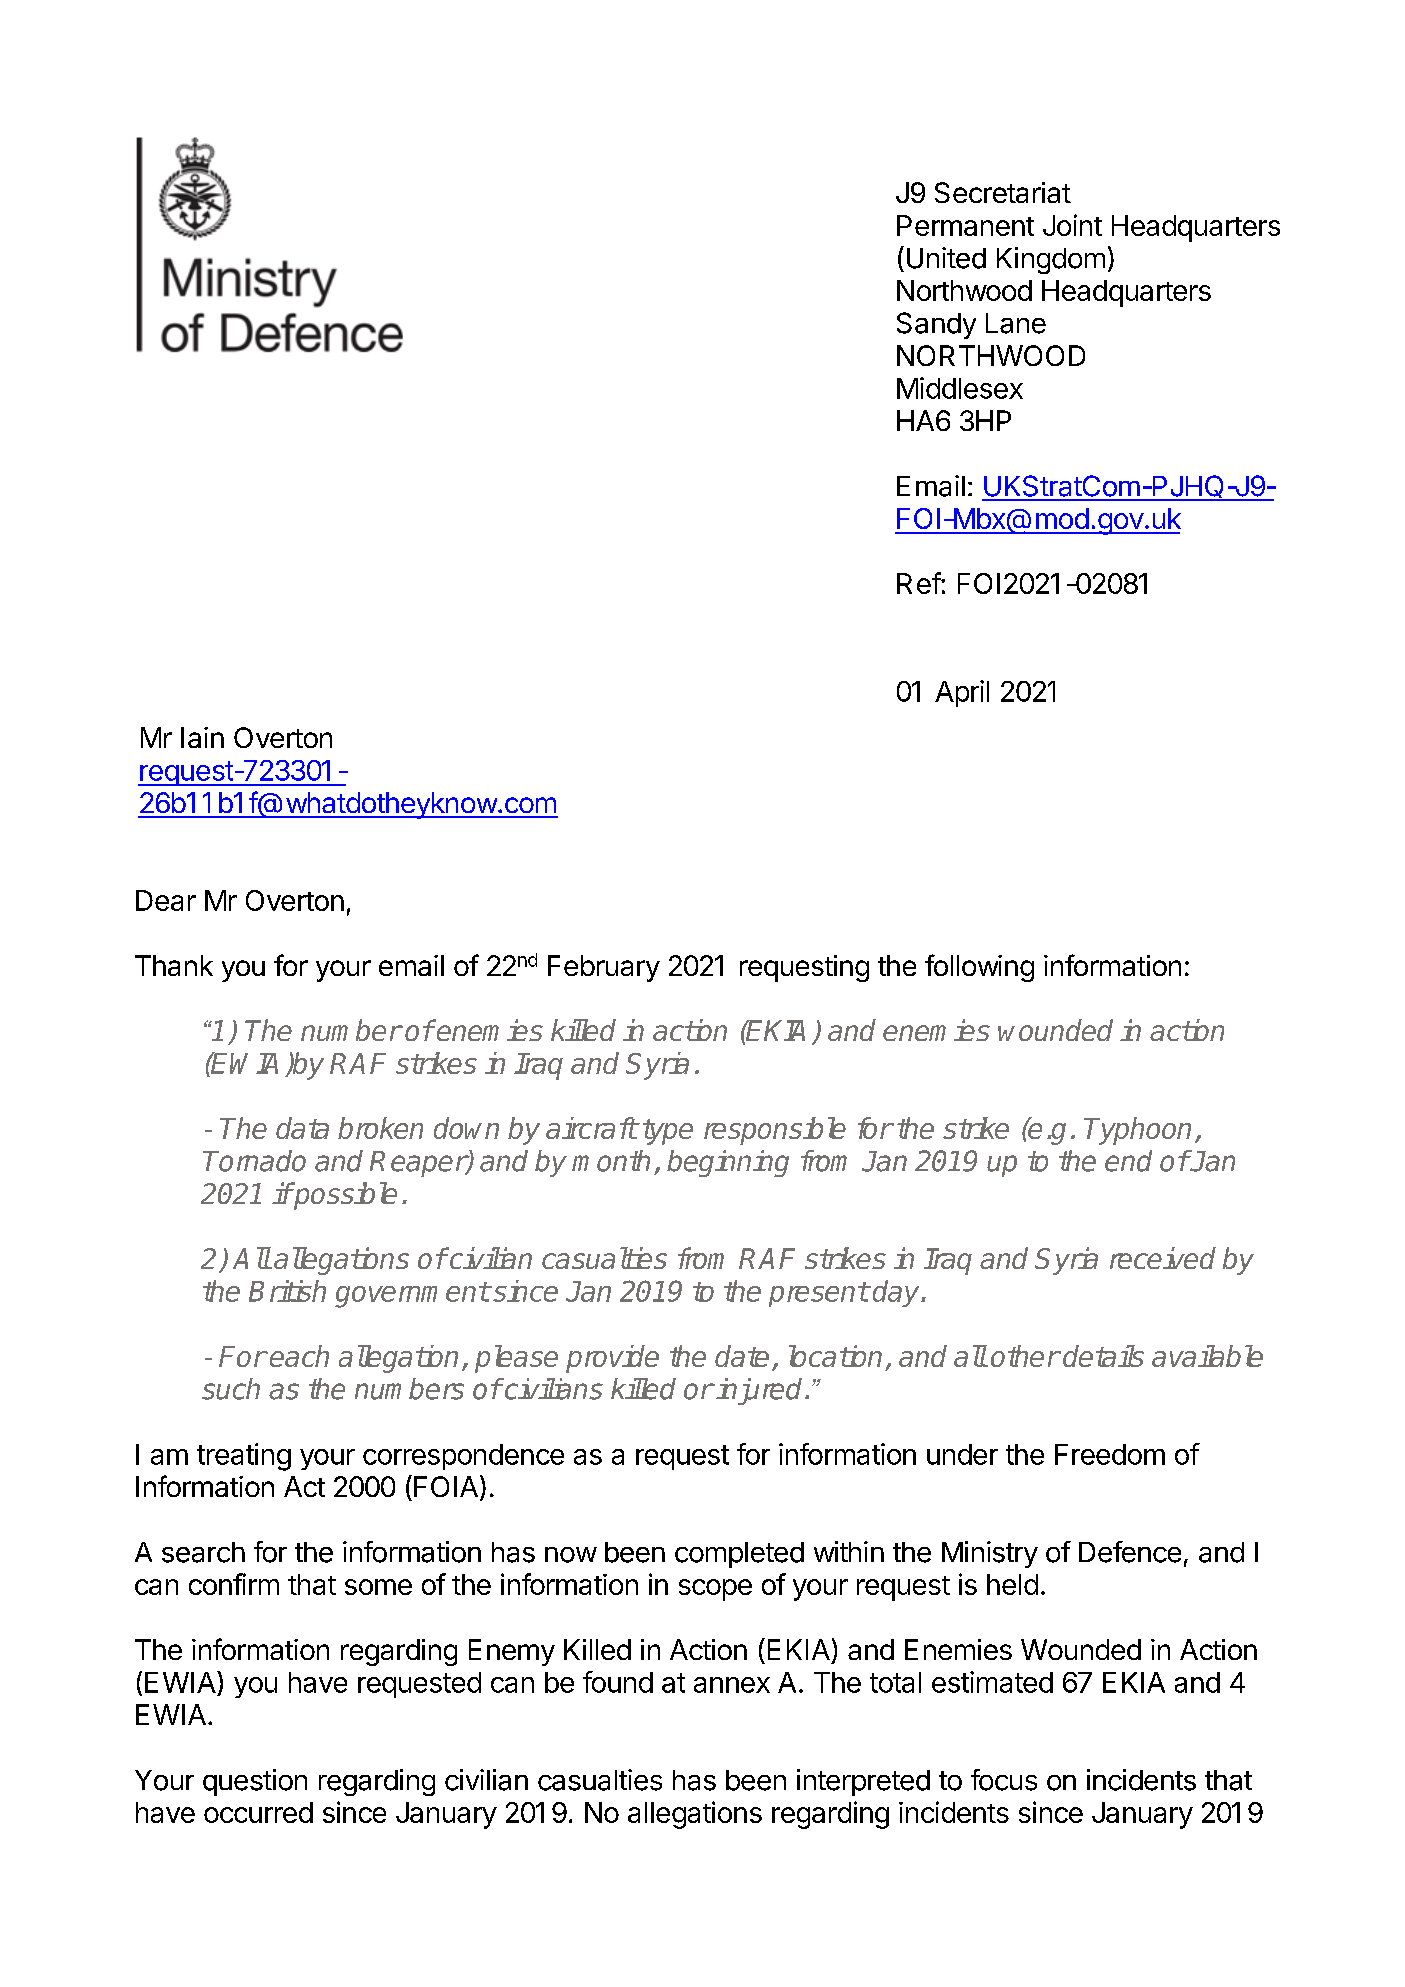 The height and width of the screenshot is (1987, 1405). Describe the element at coordinates (255, 1782) in the screenshot. I see `question` at that location.
